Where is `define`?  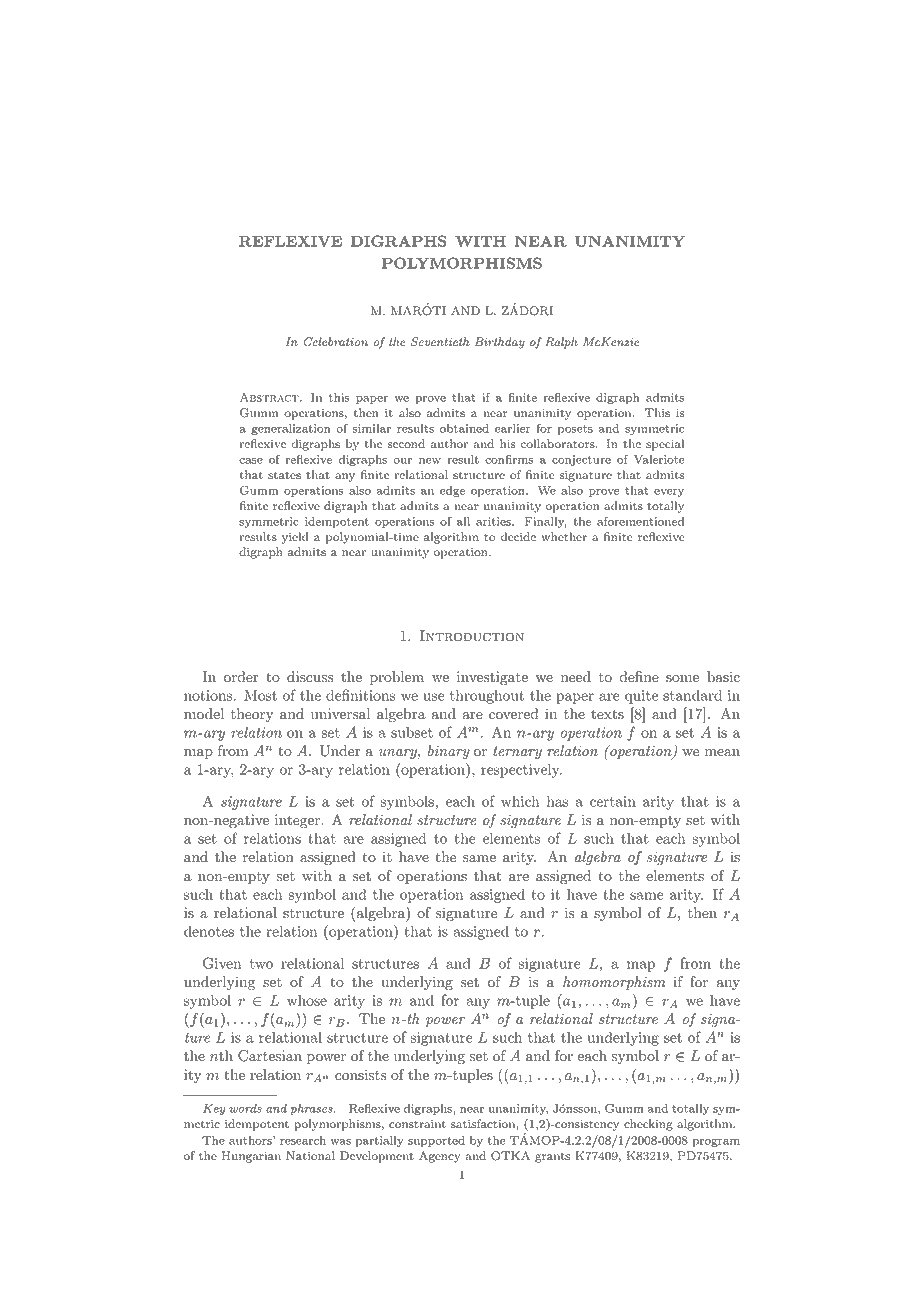 define is located at coordinates (639, 677).
